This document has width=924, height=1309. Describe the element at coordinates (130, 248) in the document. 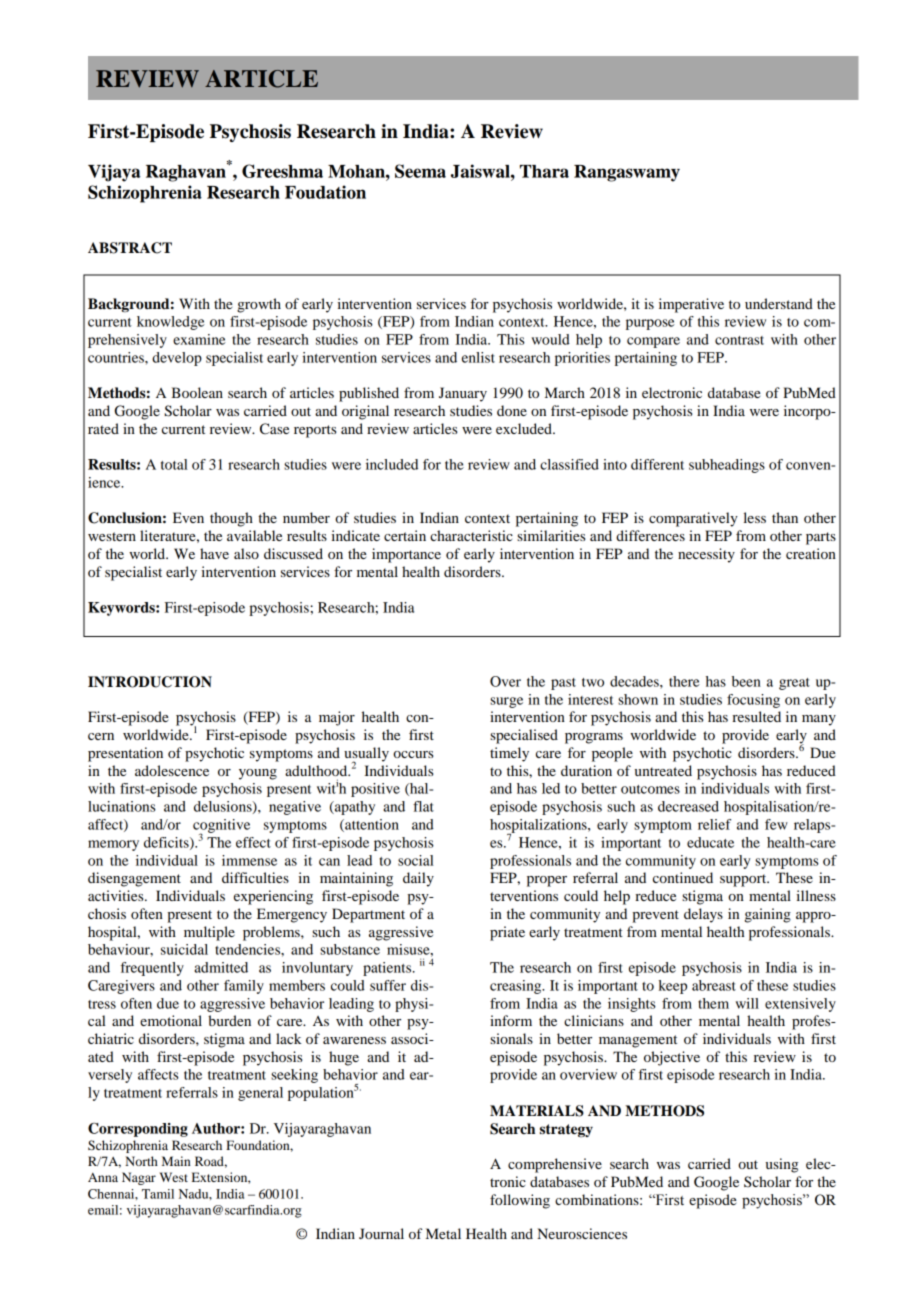

I see `ABSTRACT` at that location.
